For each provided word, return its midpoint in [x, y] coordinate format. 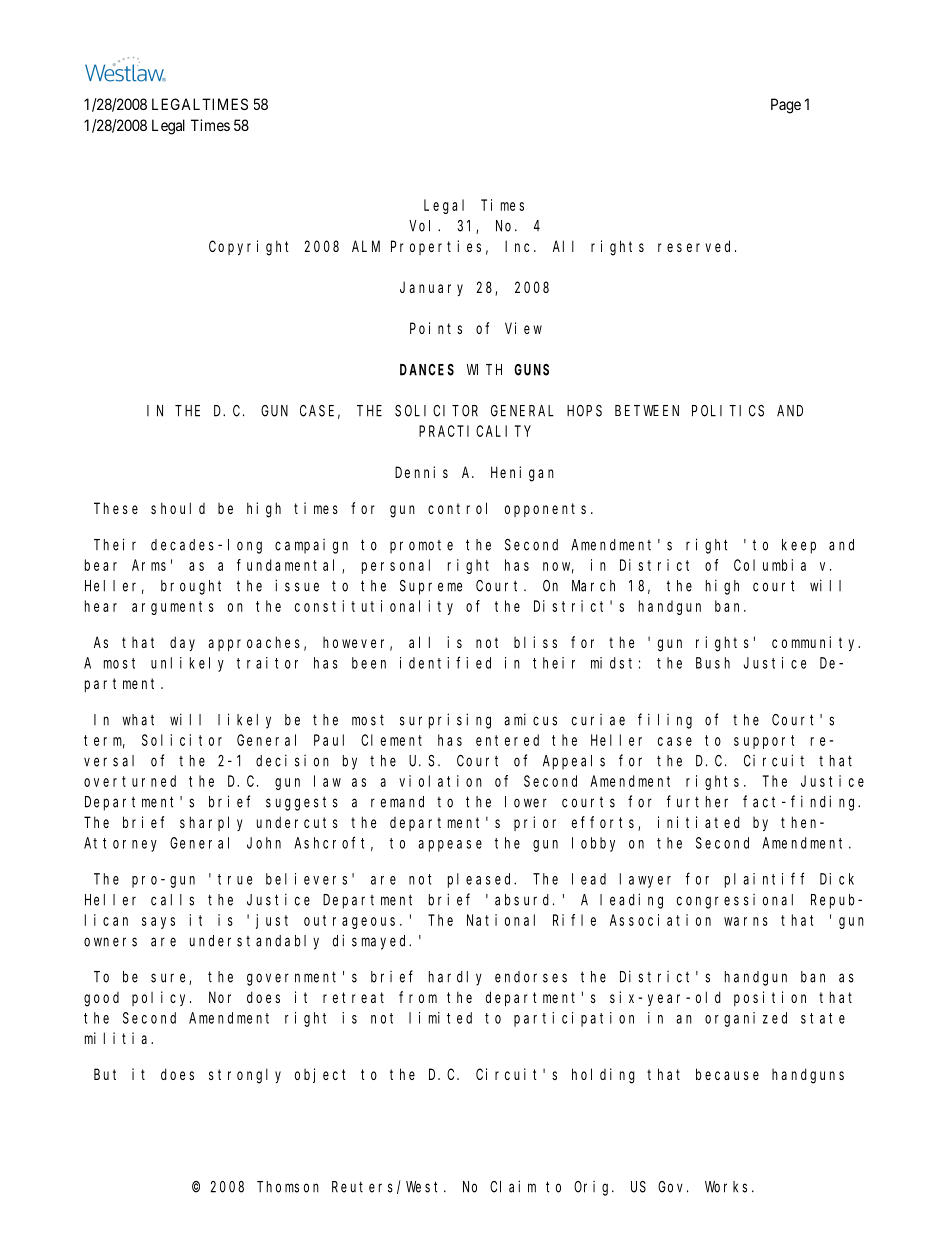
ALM [366, 246]
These [116, 508]
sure [170, 979]
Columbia [770, 565]
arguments [173, 608]
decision [292, 760]
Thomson [288, 1187]
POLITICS [728, 411]
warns [746, 921]
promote [421, 547]
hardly [455, 978]
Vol [424, 226]
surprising [445, 721]
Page [786, 106]
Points [436, 328]
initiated [699, 822]
